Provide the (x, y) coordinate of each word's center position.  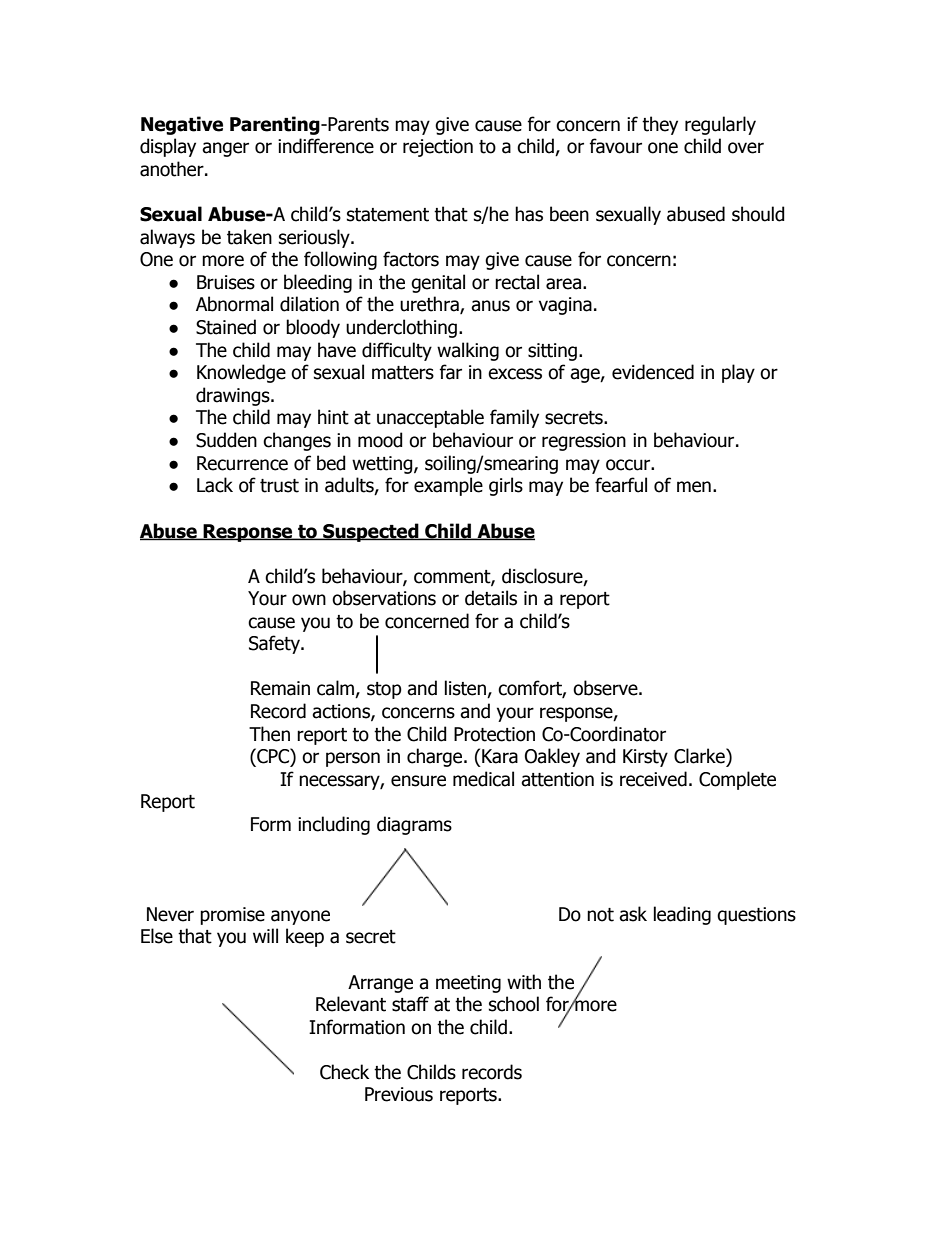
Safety (275, 644)
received (653, 779)
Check (344, 1072)
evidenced (653, 372)
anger (225, 149)
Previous (399, 1094)
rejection (438, 148)
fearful (621, 485)
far (450, 372)
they (660, 125)
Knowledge (241, 373)
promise (232, 916)
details (491, 598)
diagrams (414, 825)
